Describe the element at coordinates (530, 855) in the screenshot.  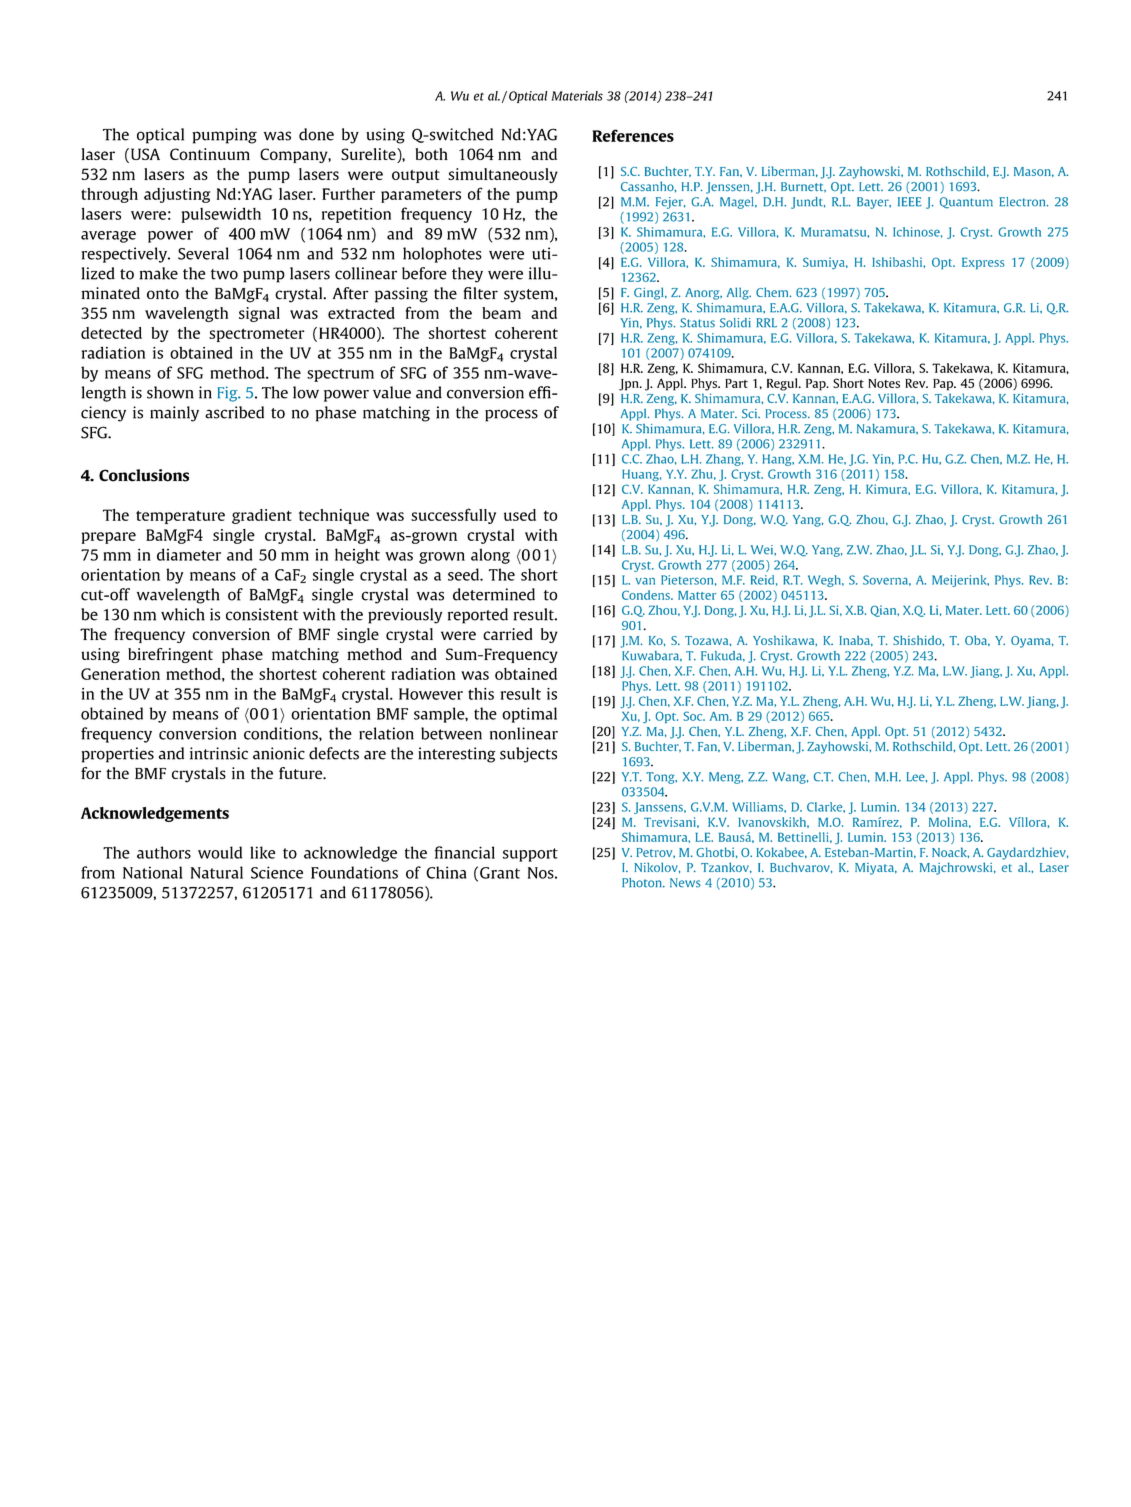
I see `support` at that location.
